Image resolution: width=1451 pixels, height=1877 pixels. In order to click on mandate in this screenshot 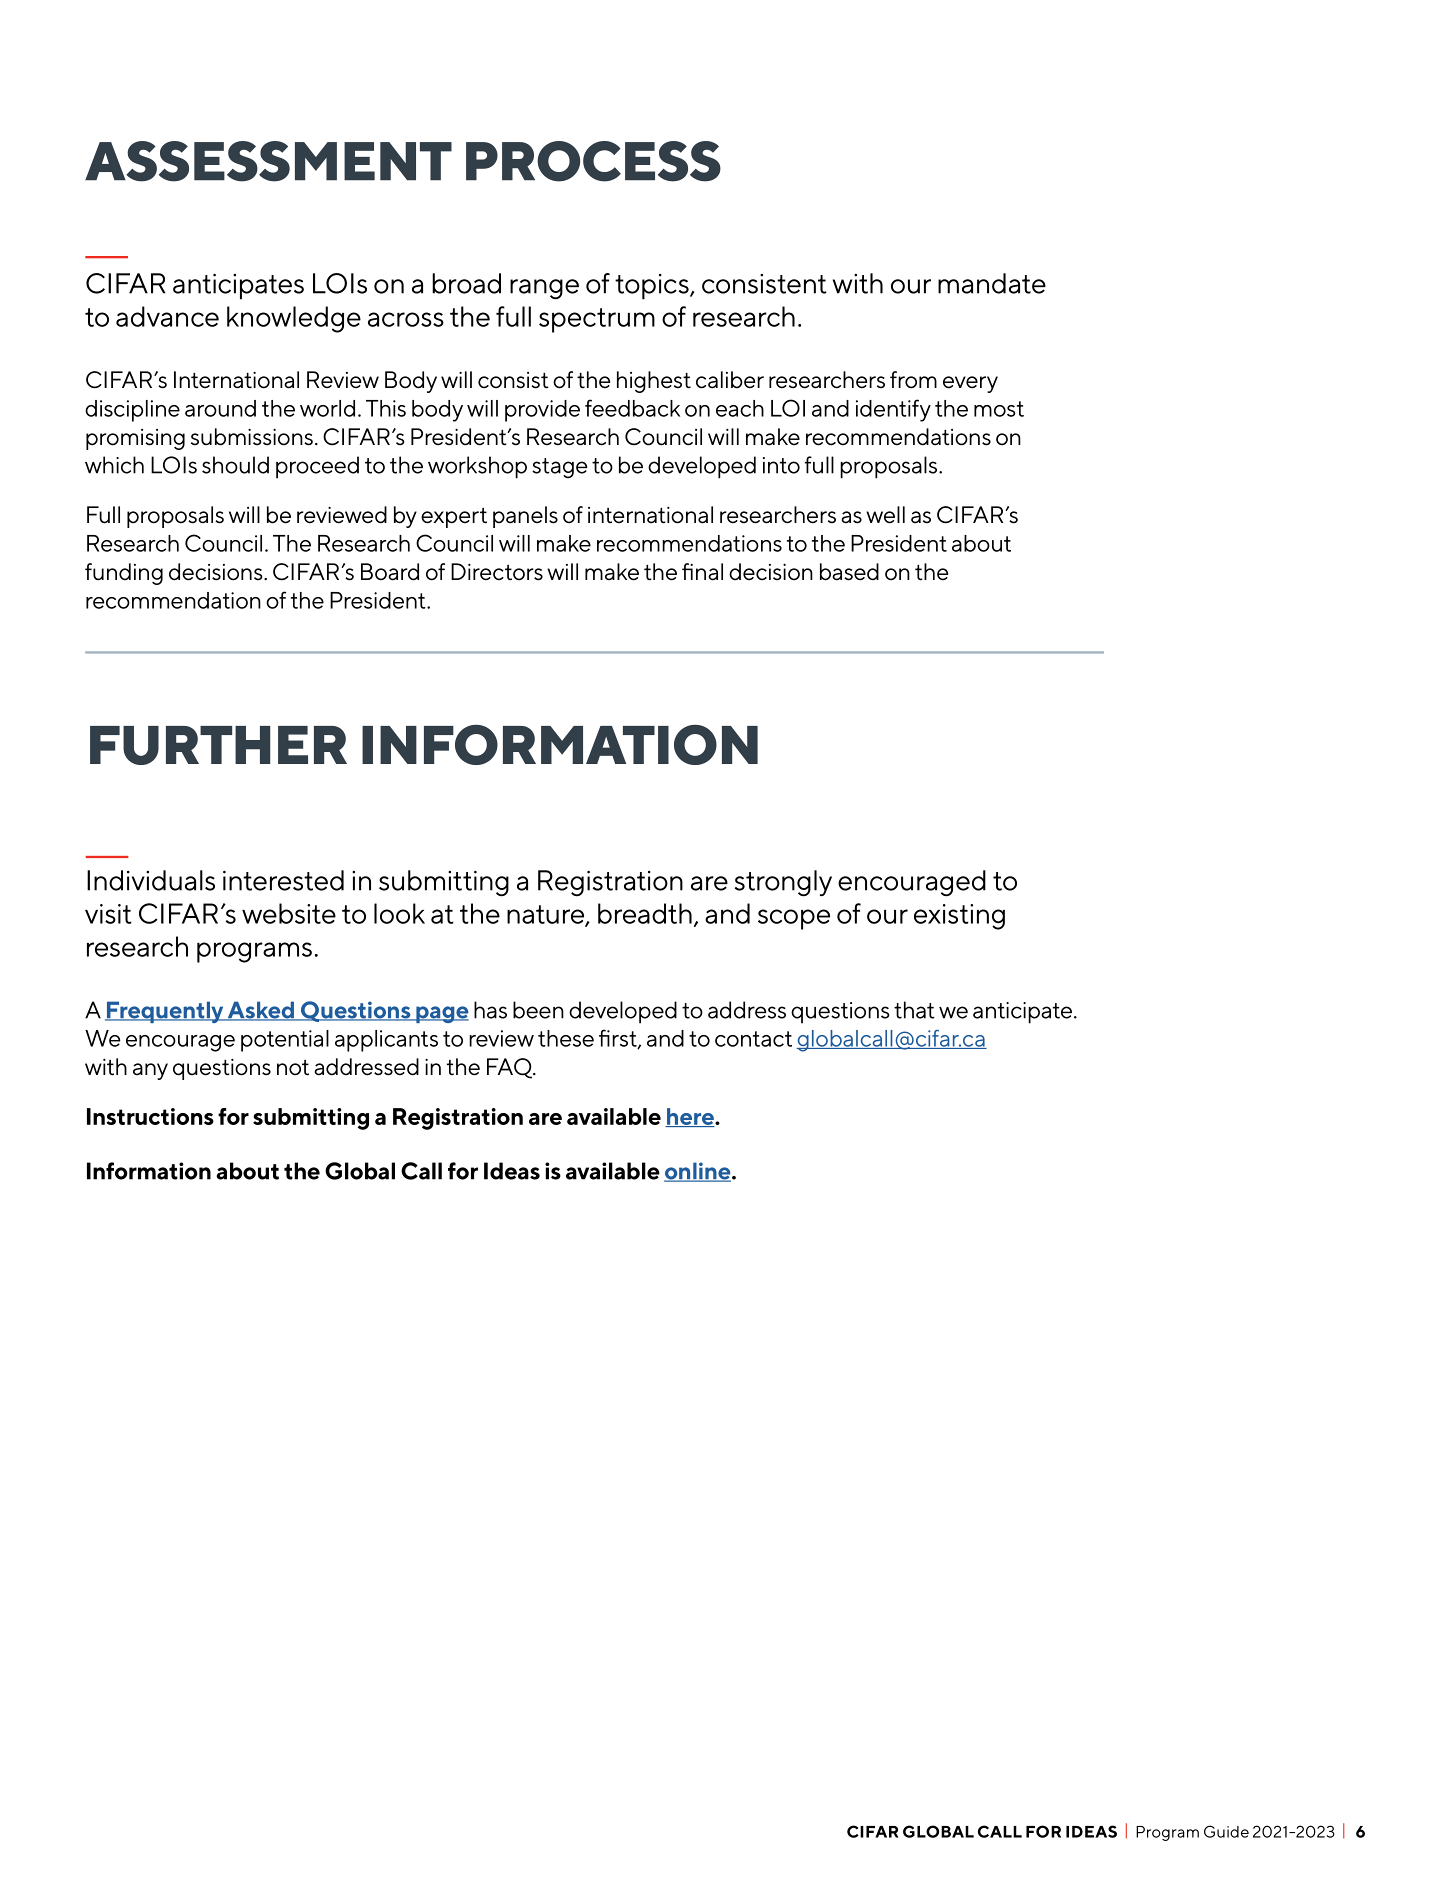, I will do `click(992, 283)`.
